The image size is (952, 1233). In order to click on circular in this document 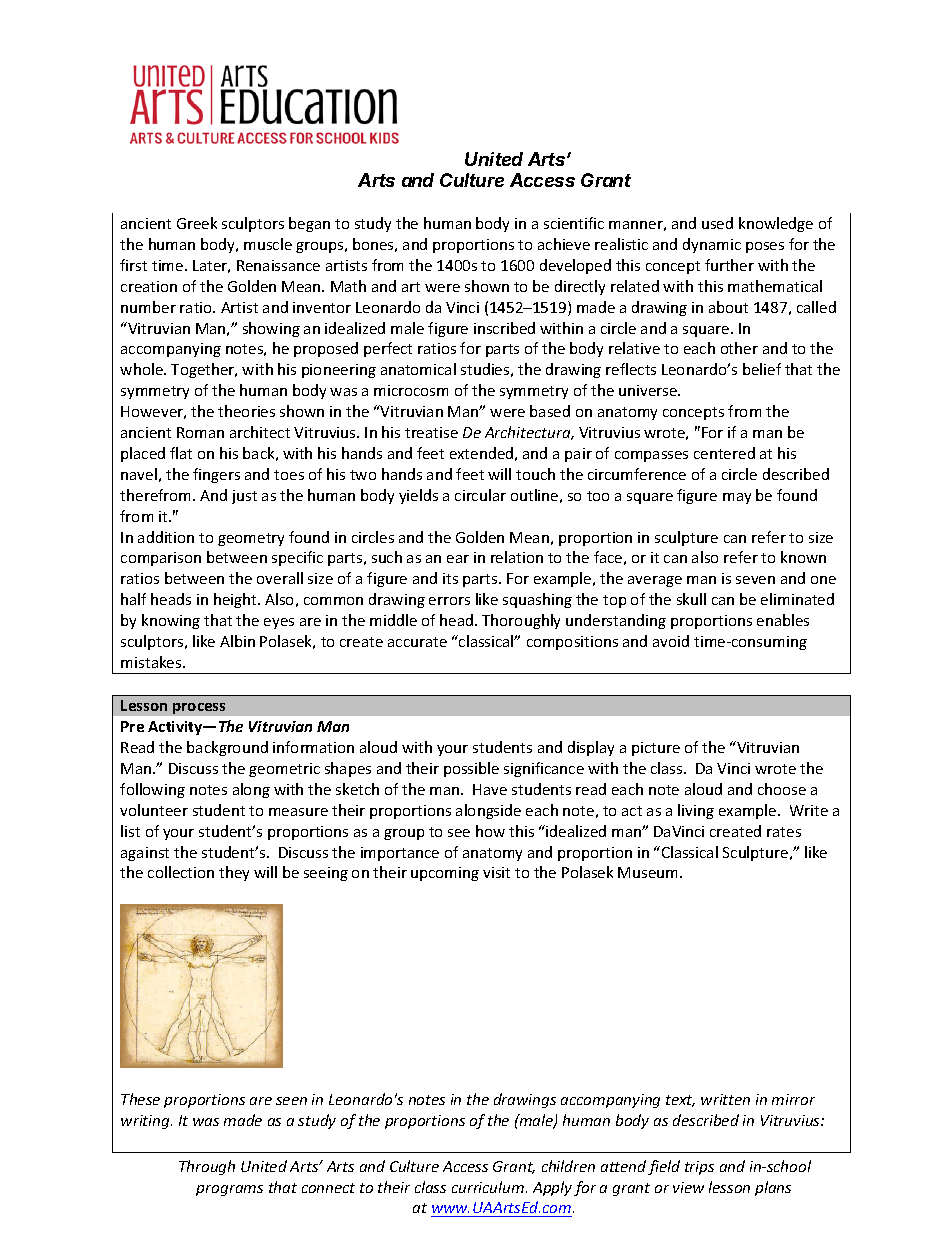, I will do `click(480, 495)`.
